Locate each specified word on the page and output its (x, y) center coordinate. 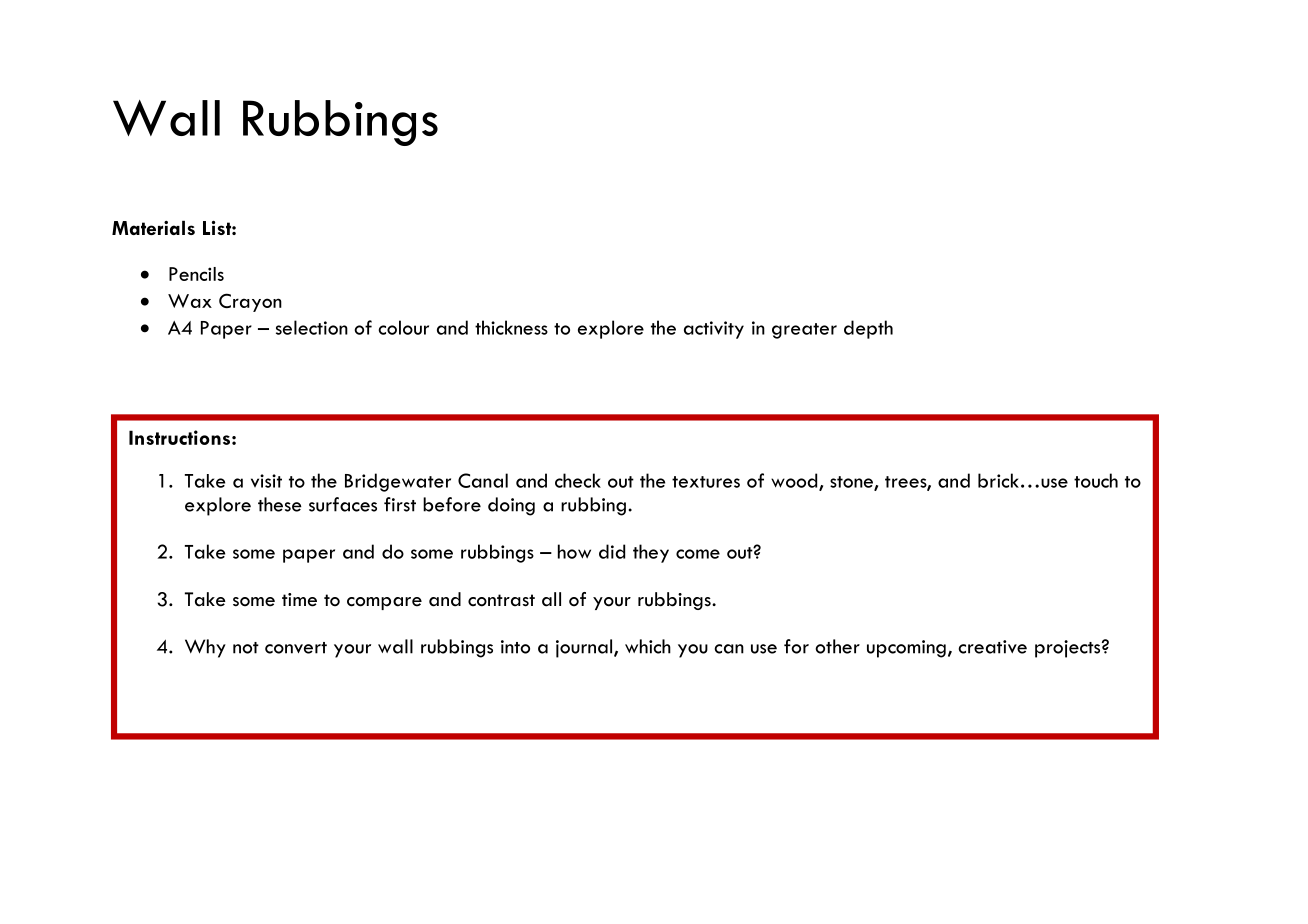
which (648, 646)
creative (992, 647)
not (246, 648)
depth (868, 329)
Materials (153, 227)
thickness (511, 327)
